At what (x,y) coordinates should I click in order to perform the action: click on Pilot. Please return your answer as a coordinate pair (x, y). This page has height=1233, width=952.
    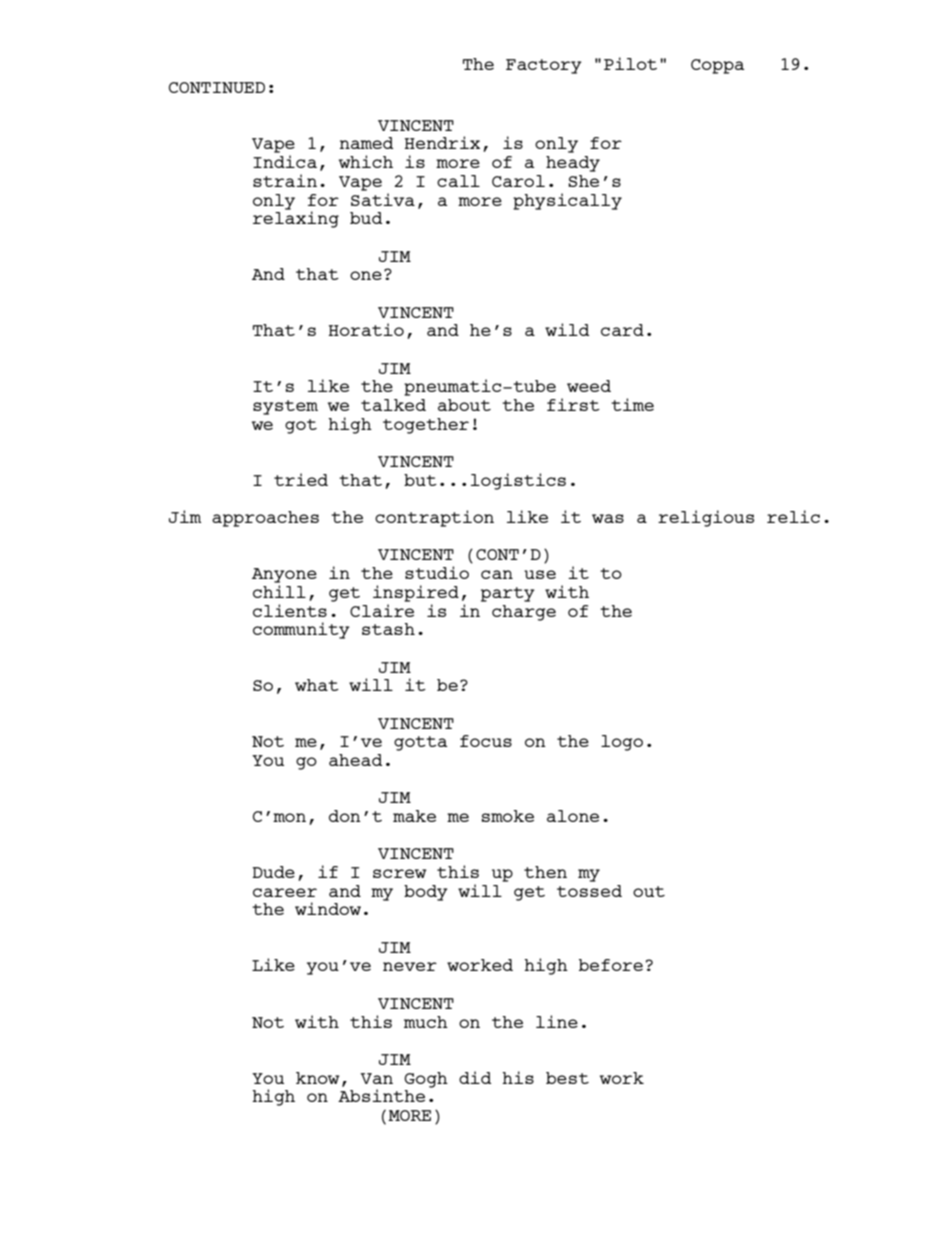
    Looking at the image, I should click on (630, 63).
